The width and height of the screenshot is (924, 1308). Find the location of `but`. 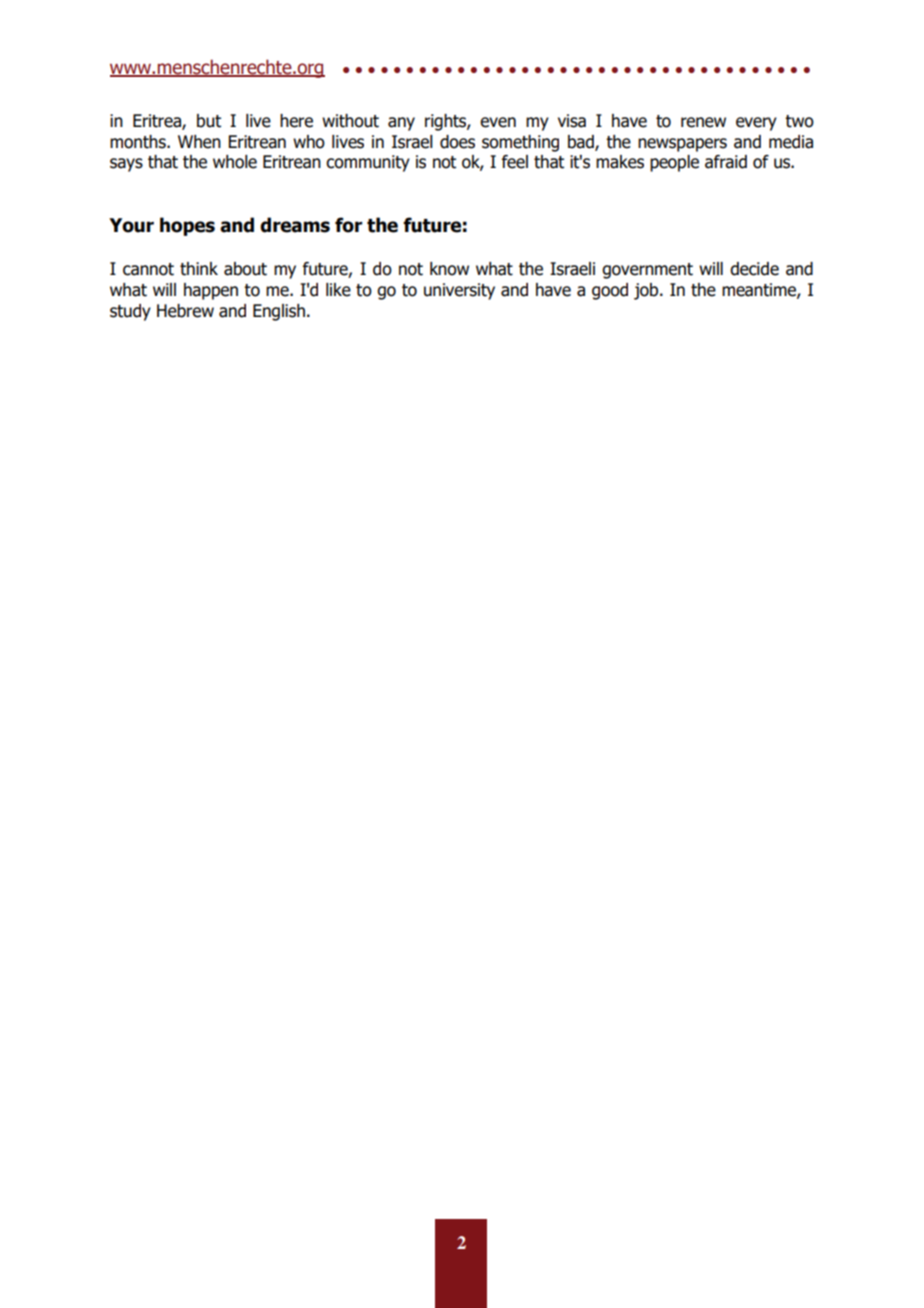

but is located at coordinates (209, 121).
